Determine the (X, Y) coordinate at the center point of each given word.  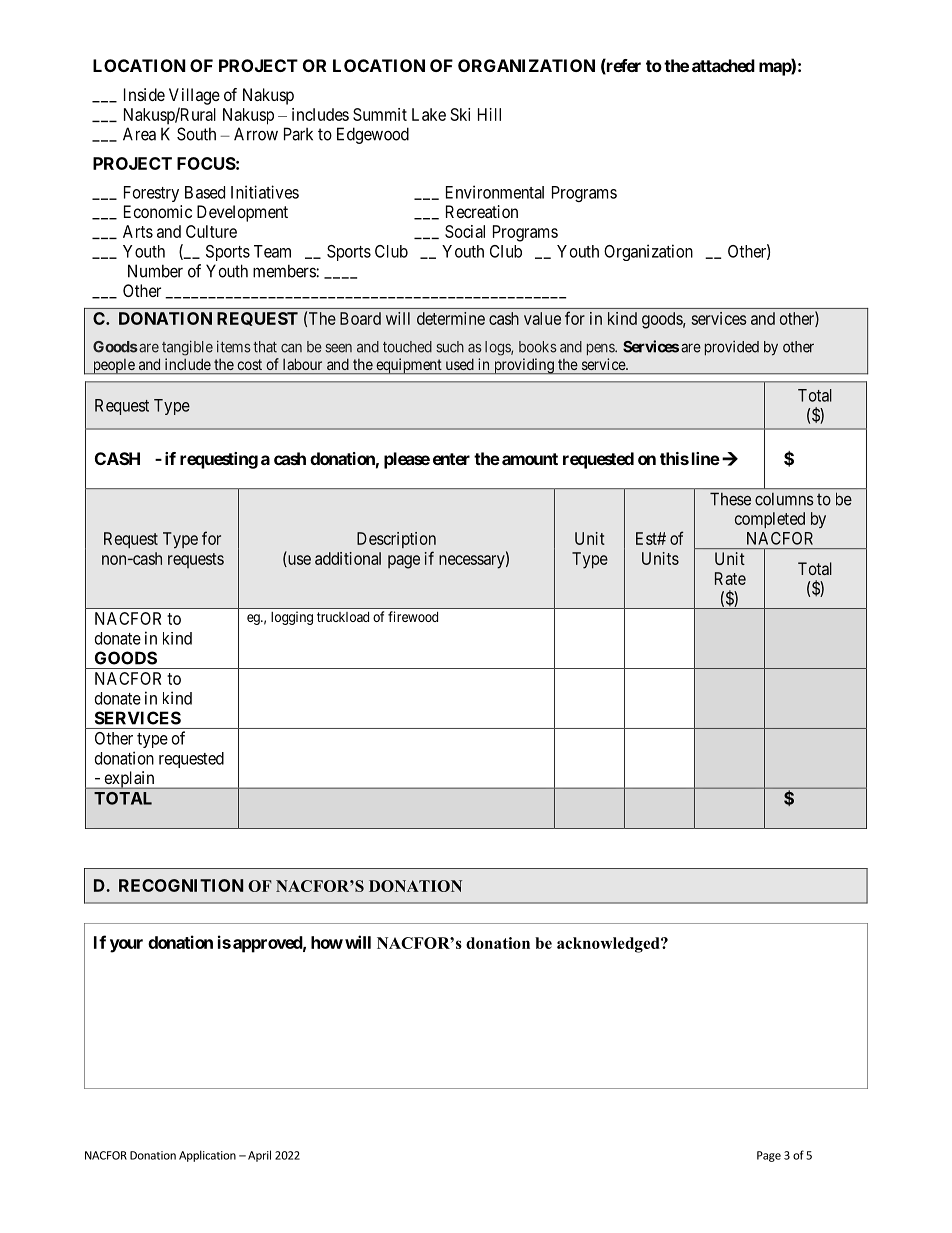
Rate (730, 578)
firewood (413, 616)
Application (207, 1156)
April (259, 1156)
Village (194, 96)
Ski (460, 114)
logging (292, 618)
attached (723, 65)
